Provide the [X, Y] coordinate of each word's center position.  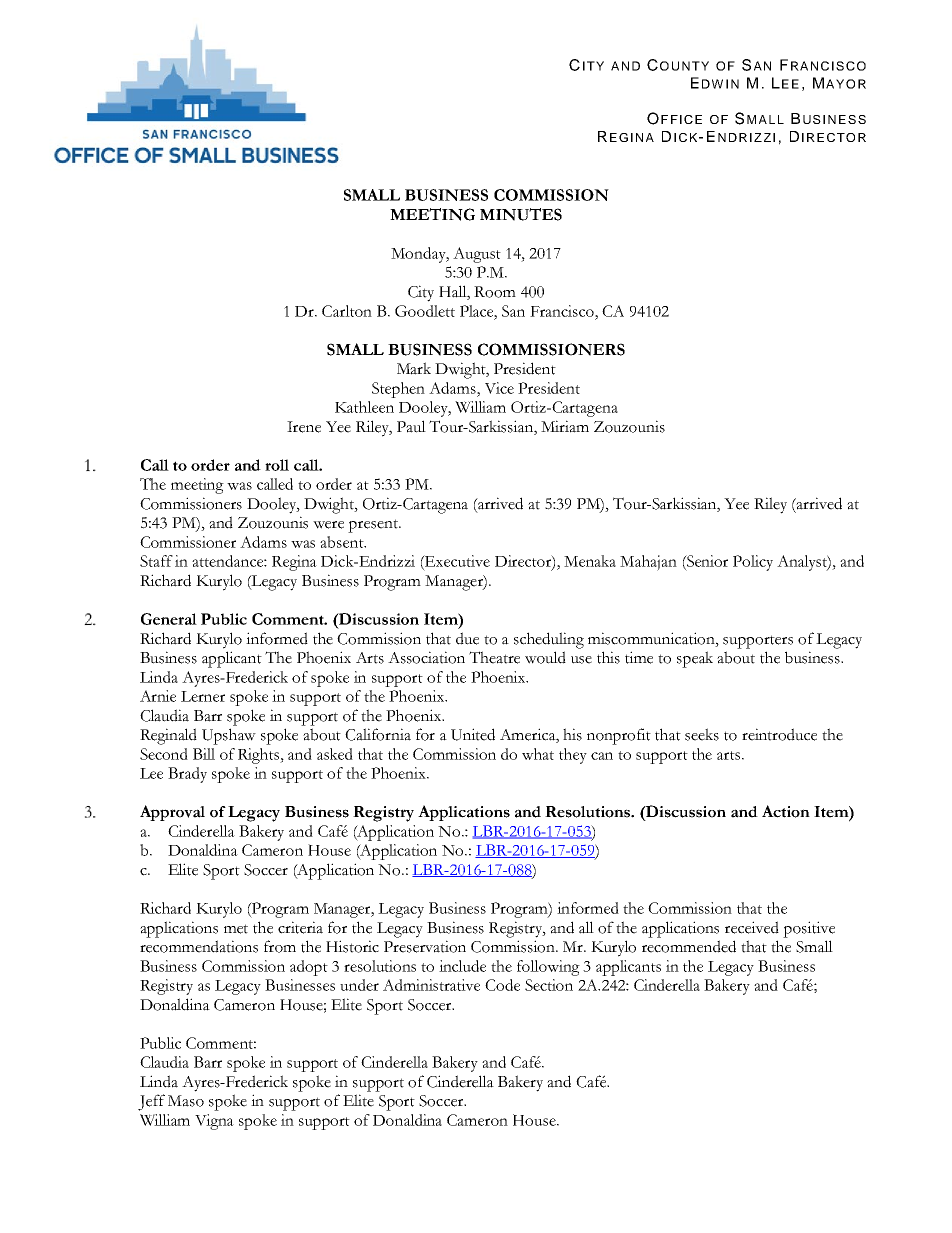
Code [502, 985]
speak [695, 659]
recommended [689, 946]
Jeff [151, 1102]
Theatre [494, 657]
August [477, 255]
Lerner [203, 696]
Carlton [347, 311]
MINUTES [521, 214]
